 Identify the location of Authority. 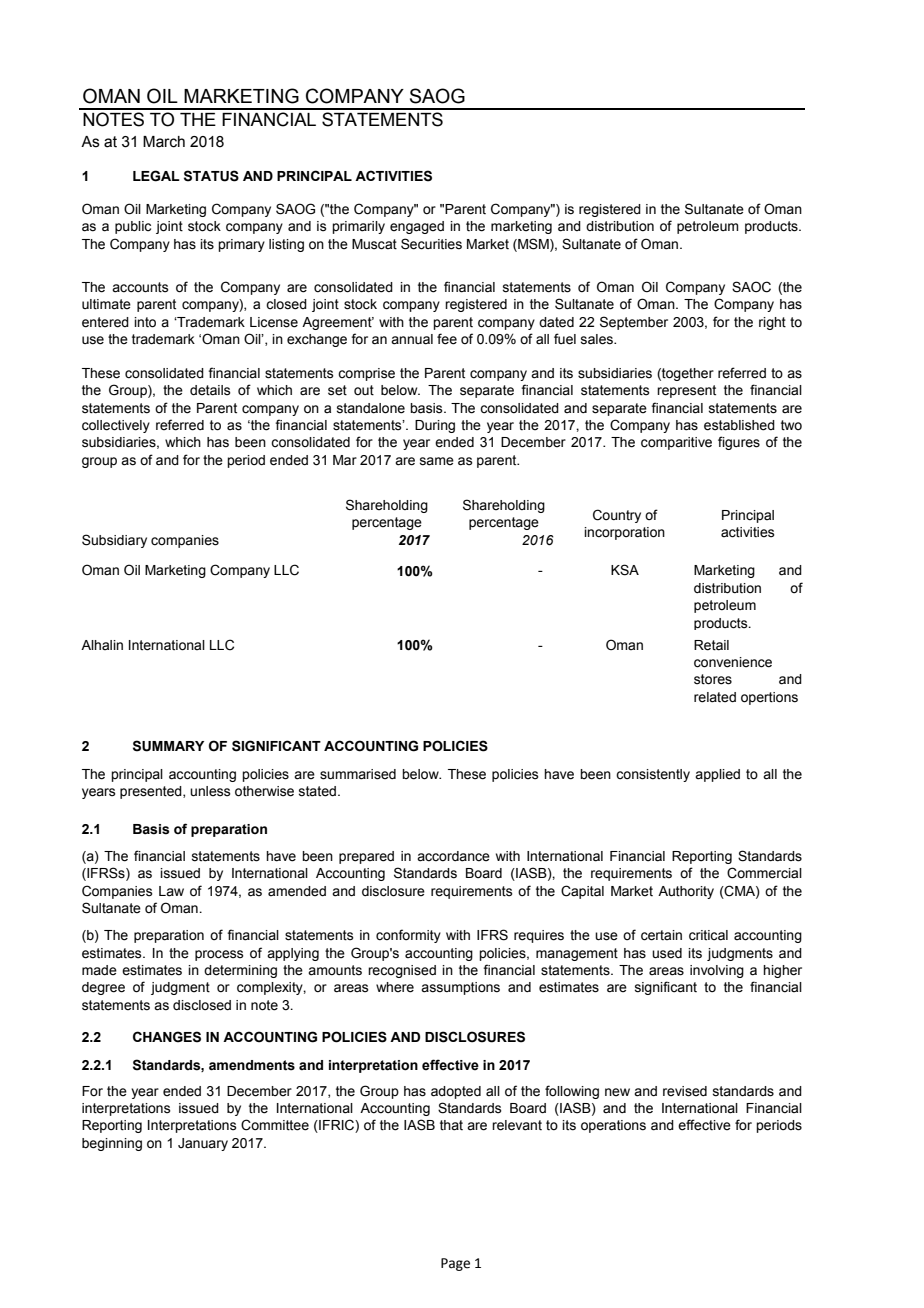
(686, 892).
